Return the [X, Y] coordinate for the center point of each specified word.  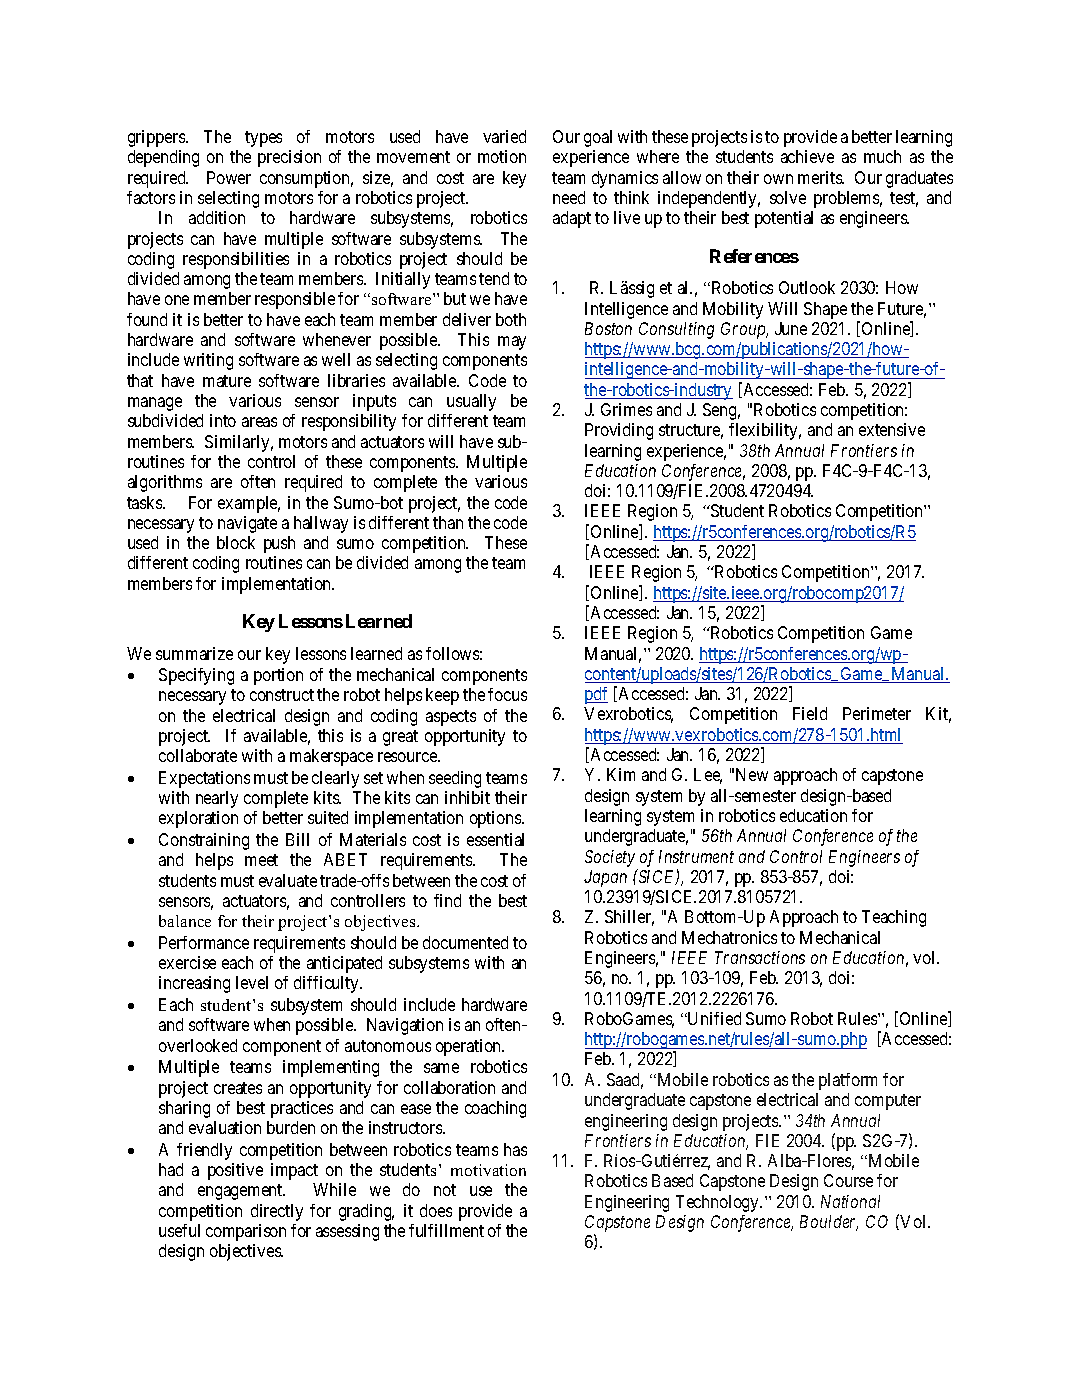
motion [502, 156]
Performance [204, 942]
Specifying [196, 676]
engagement [241, 1192]
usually [471, 402]
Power [229, 177]
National [850, 1201]
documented [465, 942]
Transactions [760, 957]
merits [821, 177]
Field [810, 713]
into [223, 420]
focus [507, 694]
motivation [488, 1170]
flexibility [765, 431]
